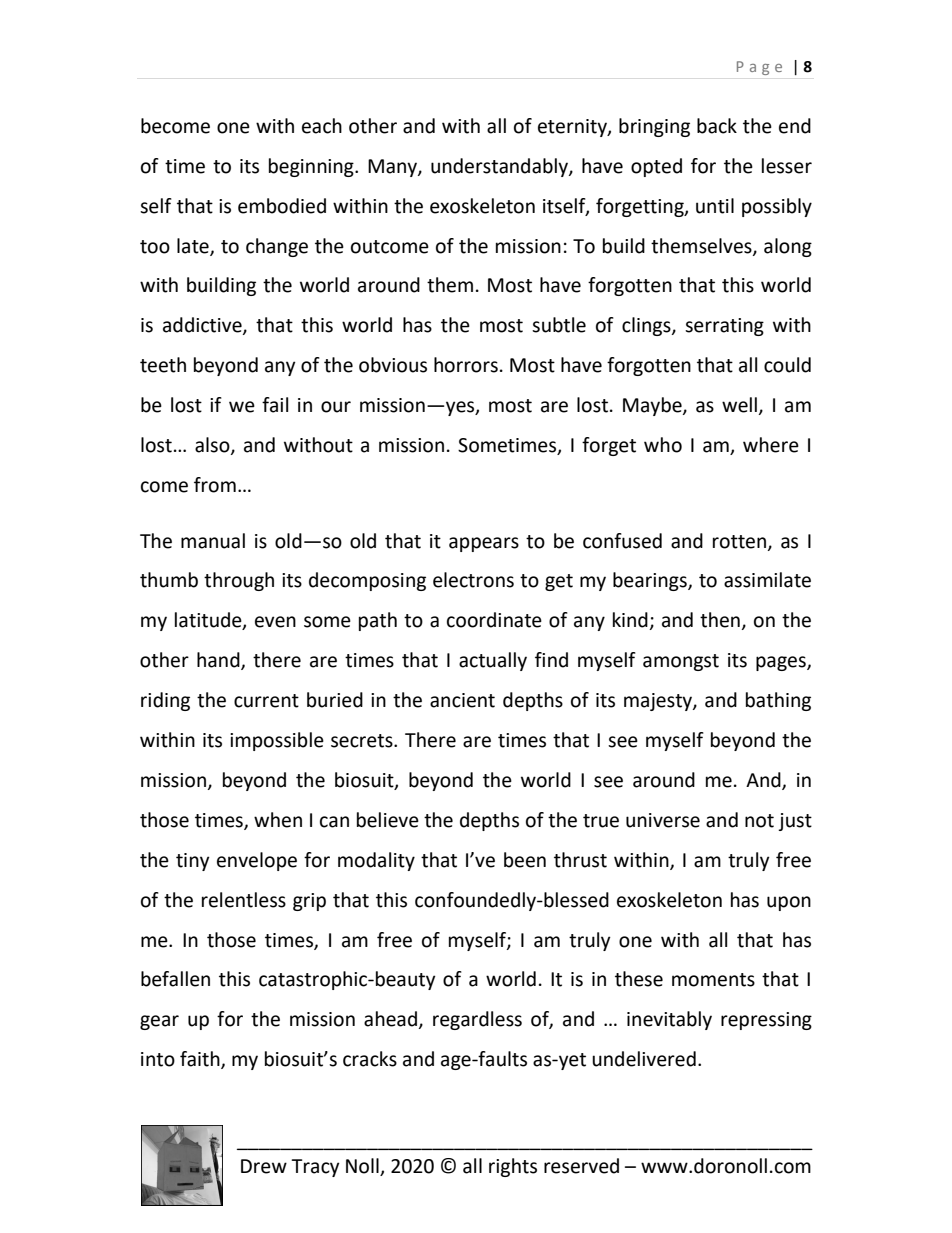  What do you see at coordinates (759, 821) in the page?
I see `not` at bounding box center [759, 821].
